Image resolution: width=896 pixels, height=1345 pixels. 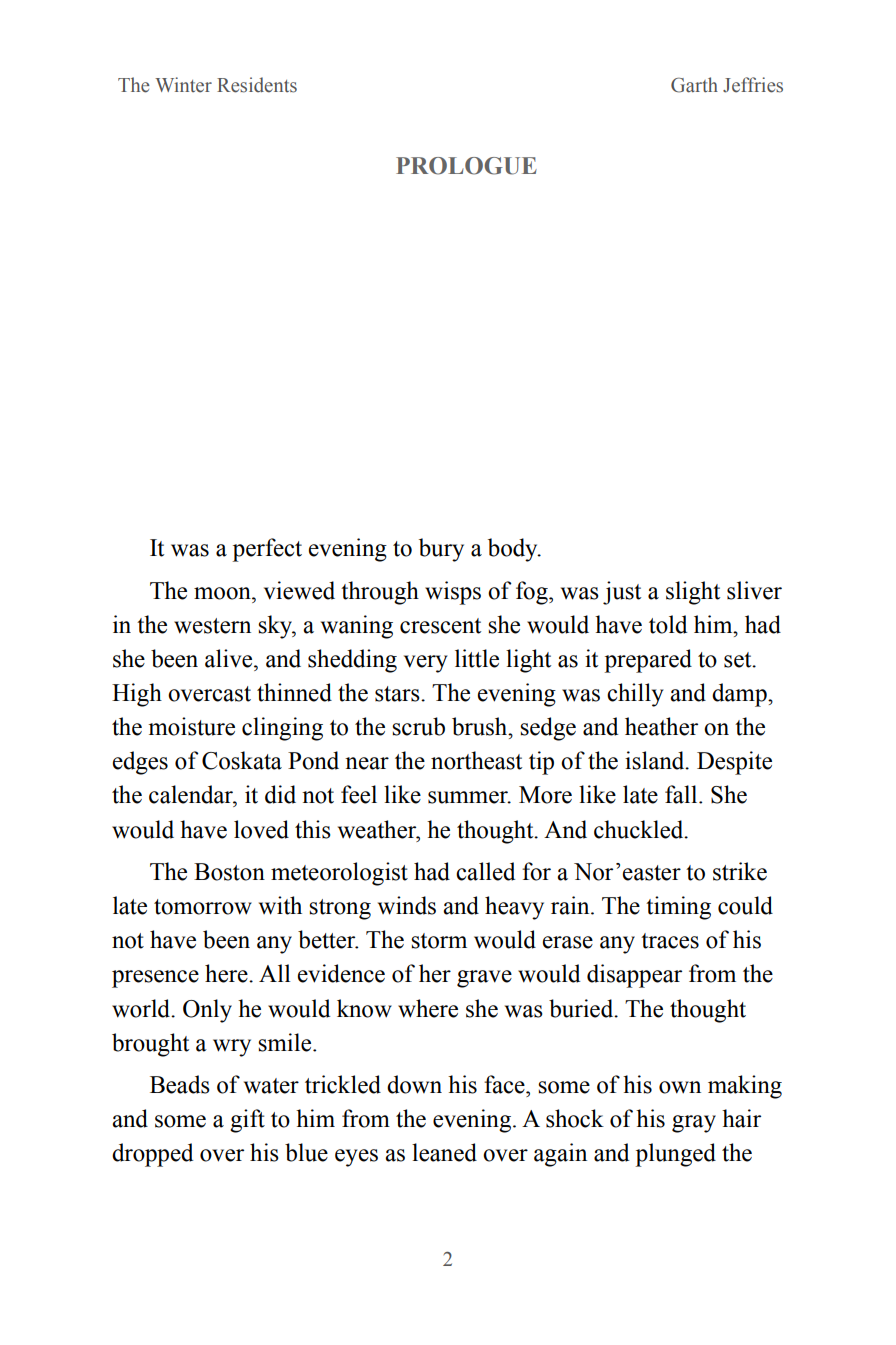 What do you see at coordinates (622, 593) in the image?
I see `just` at bounding box center [622, 593].
